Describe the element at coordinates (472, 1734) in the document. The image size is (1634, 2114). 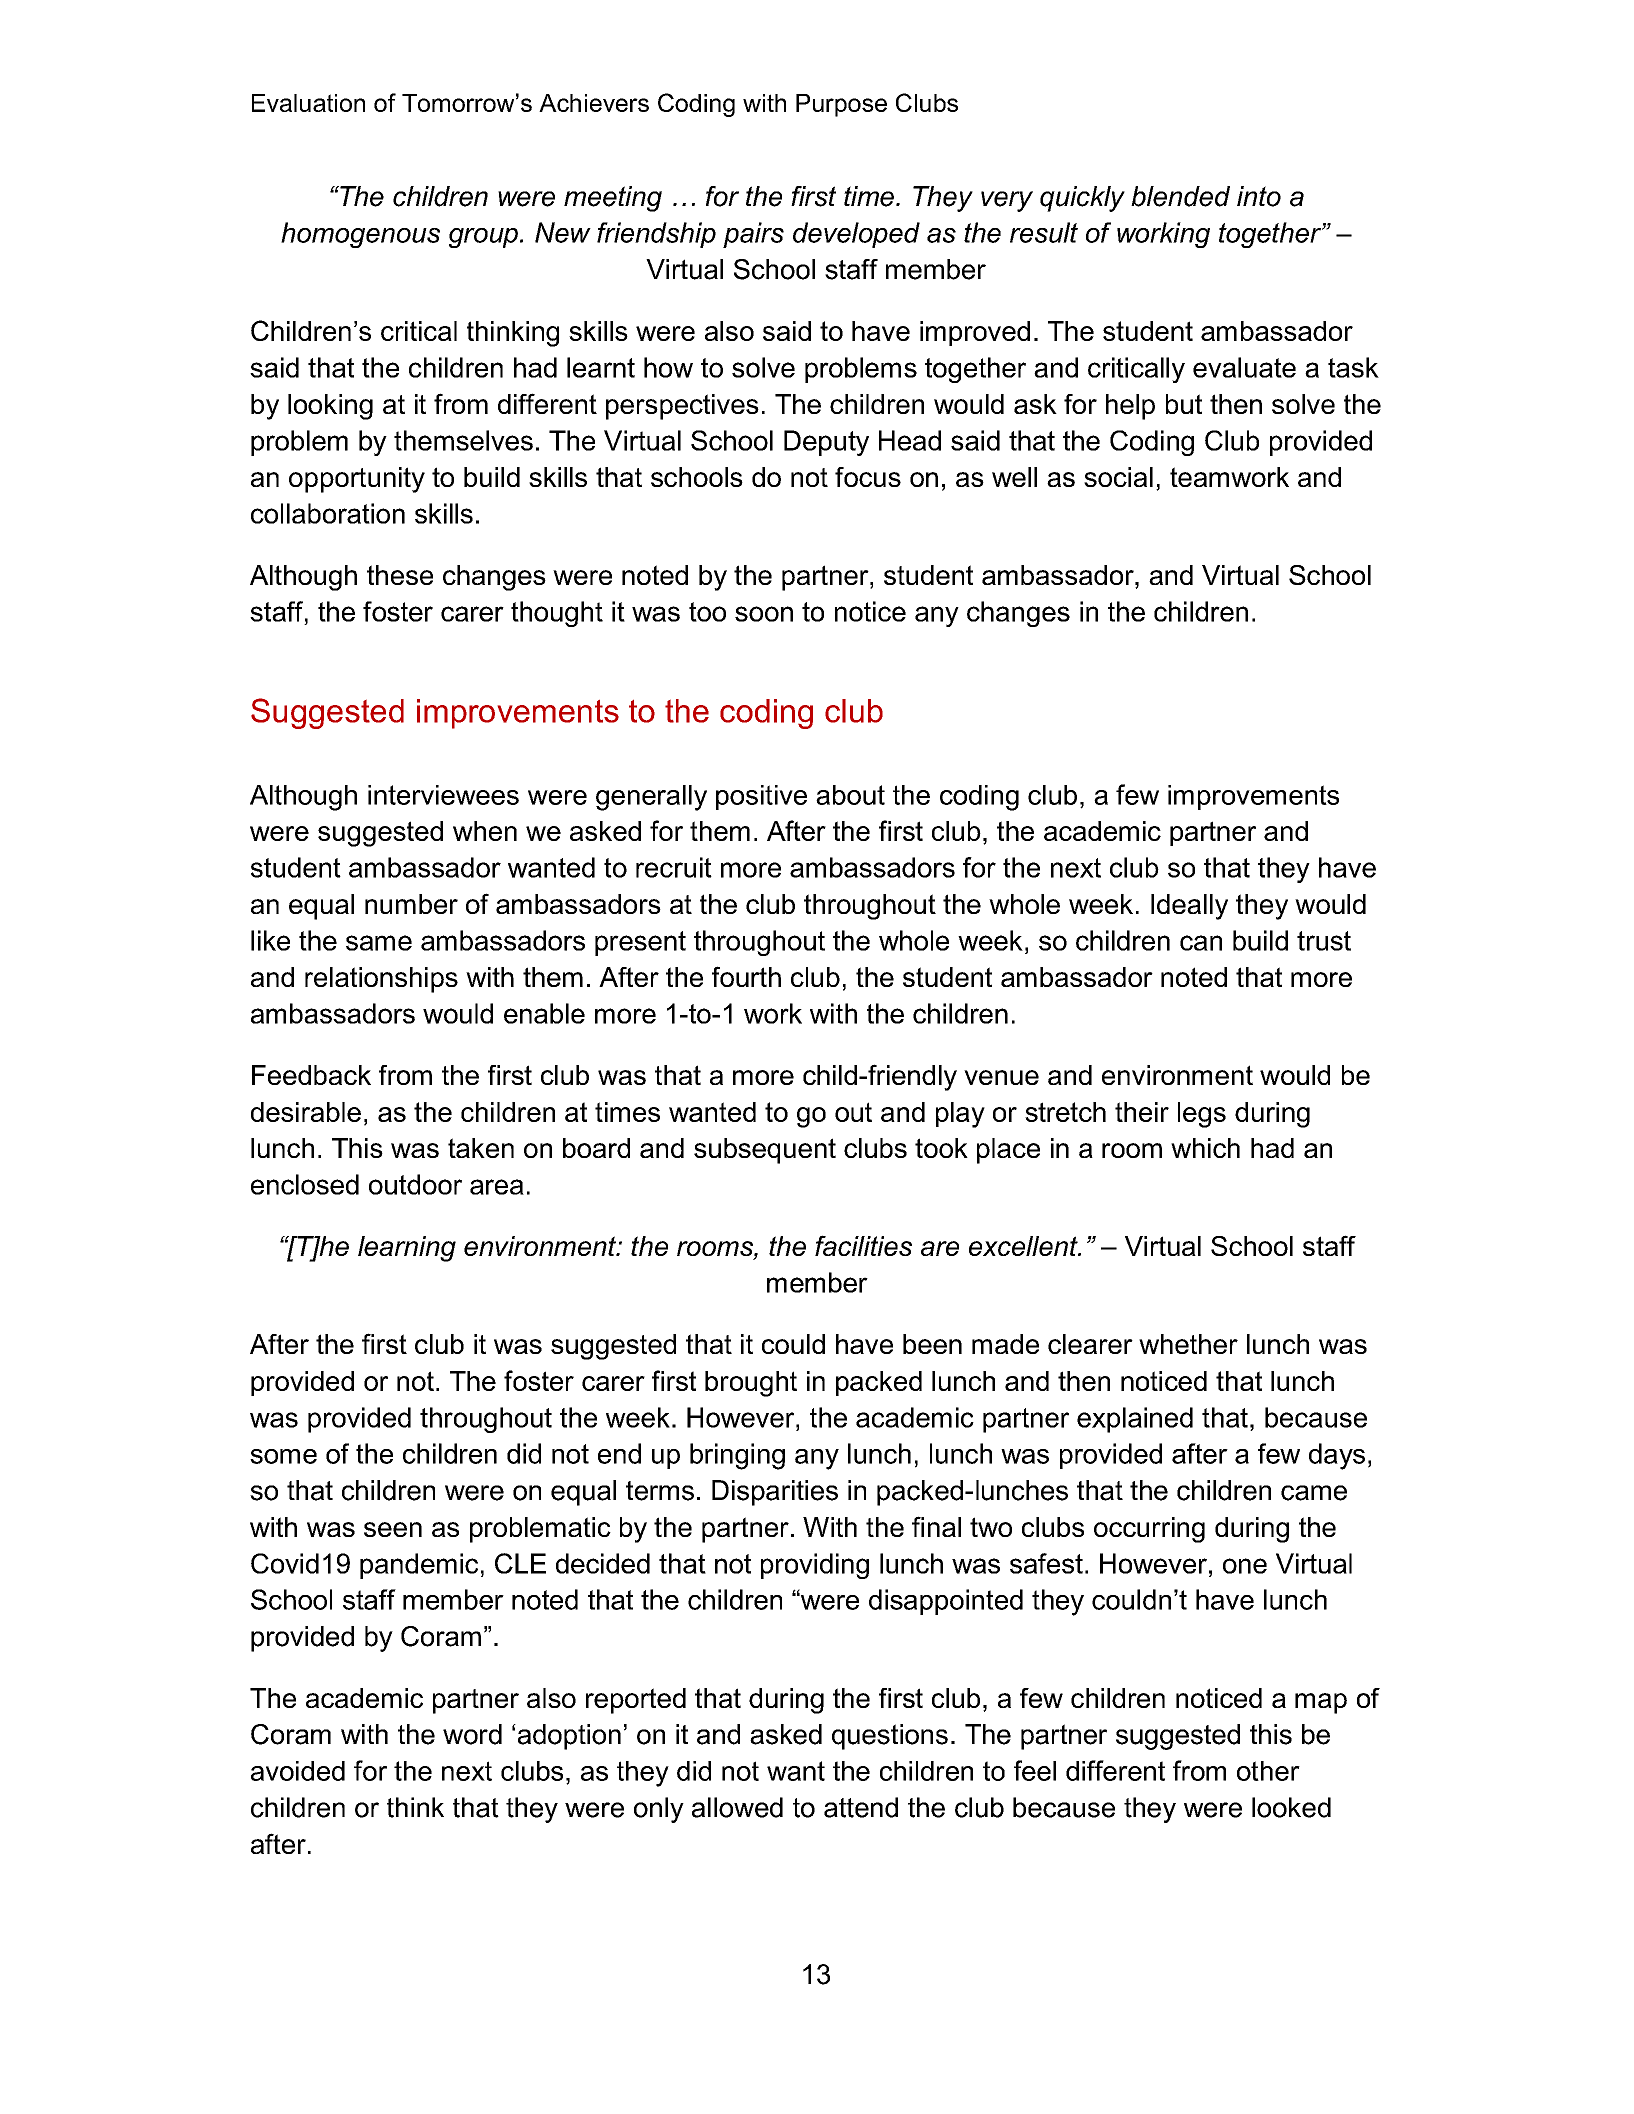
I see `word` at that location.
